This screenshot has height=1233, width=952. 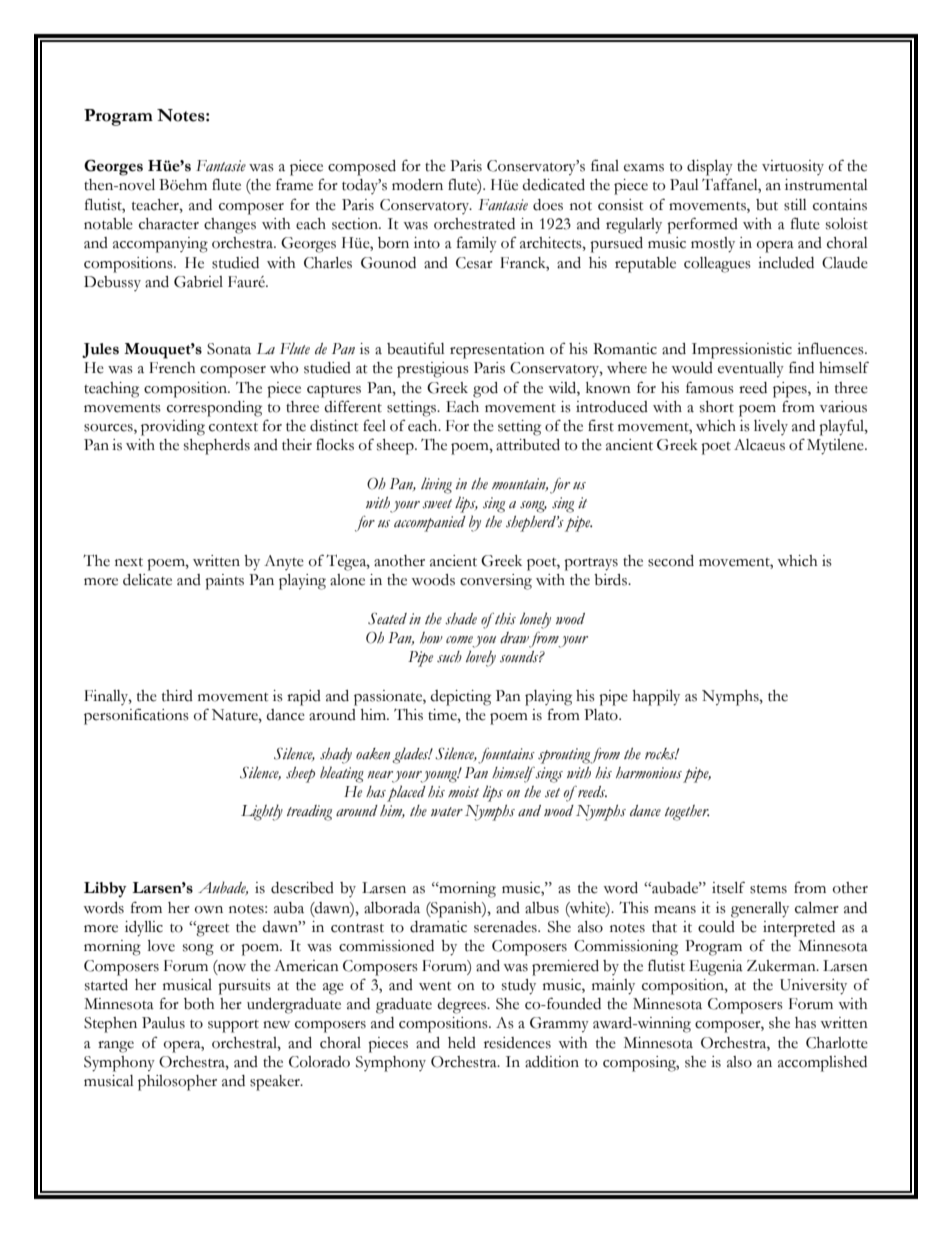 What do you see at coordinates (687, 813) in the screenshot?
I see `together` at bounding box center [687, 813].
